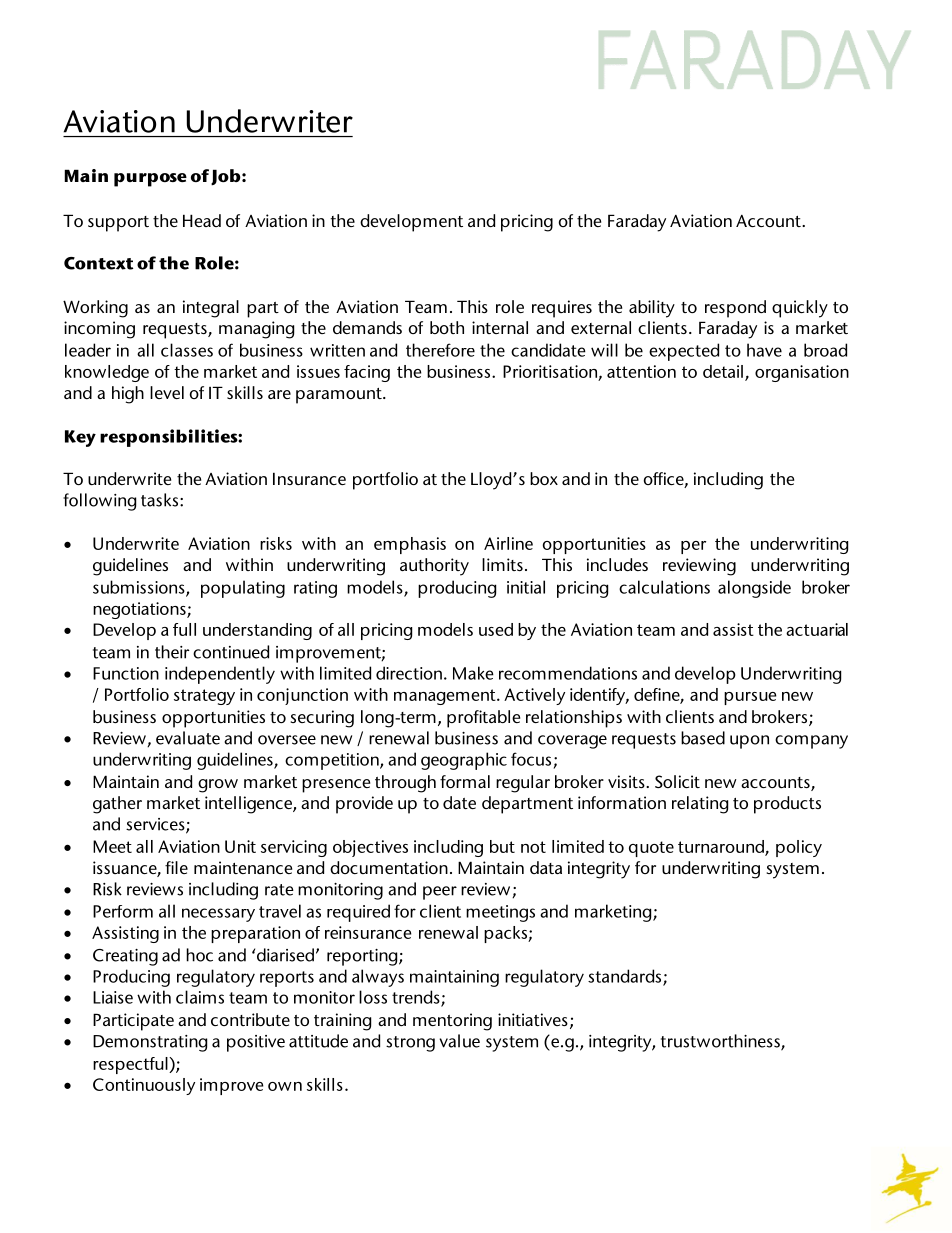 This page has width=952, height=1233. I want to click on authority, so click(434, 567).
